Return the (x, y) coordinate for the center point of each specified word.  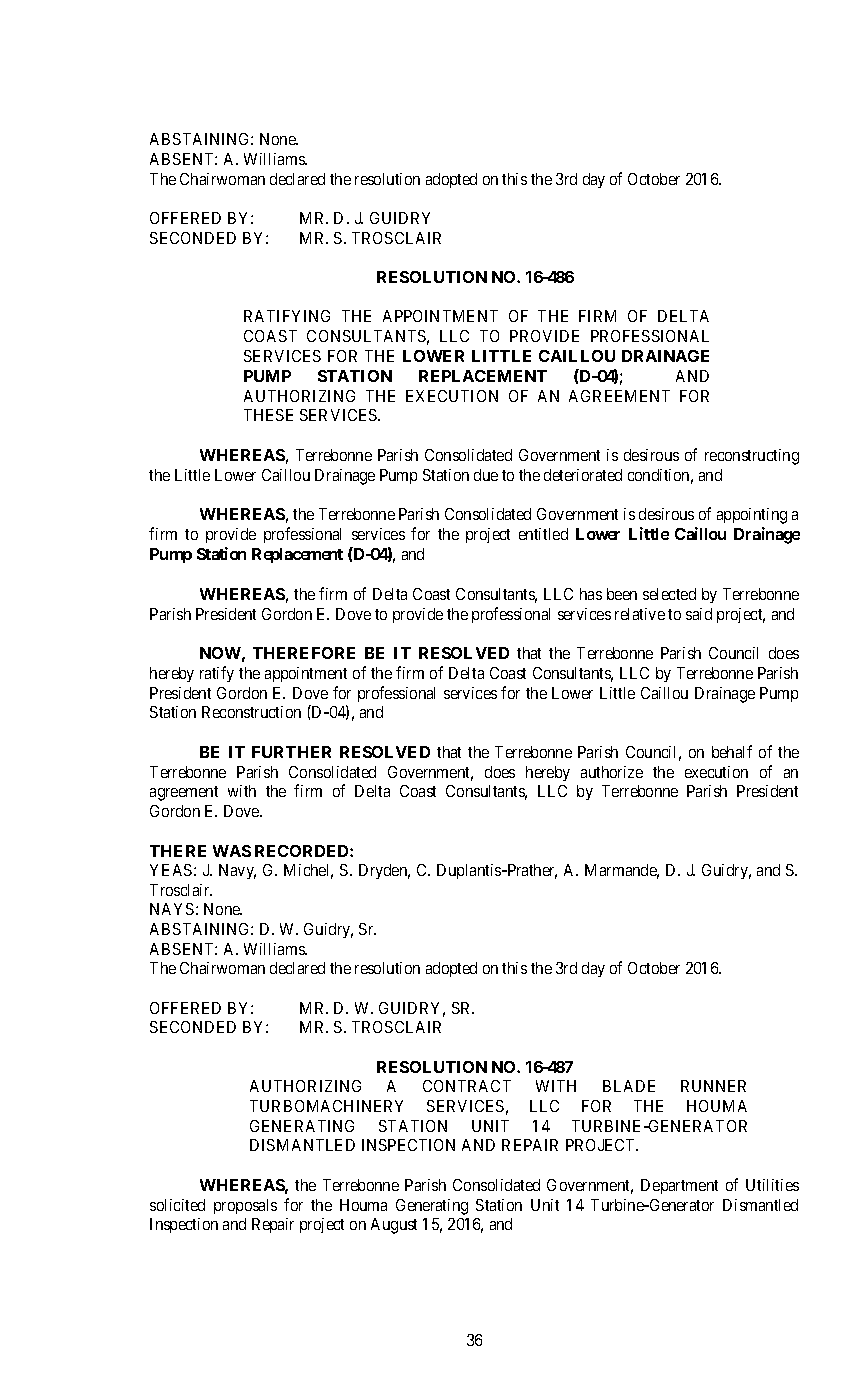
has (591, 594)
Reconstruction (251, 712)
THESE (268, 415)
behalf (732, 751)
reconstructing (752, 457)
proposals (245, 1206)
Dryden (384, 871)
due (486, 475)
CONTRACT (467, 1086)
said (699, 614)
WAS (232, 851)
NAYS (172, 909)
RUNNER (713, 1086)
